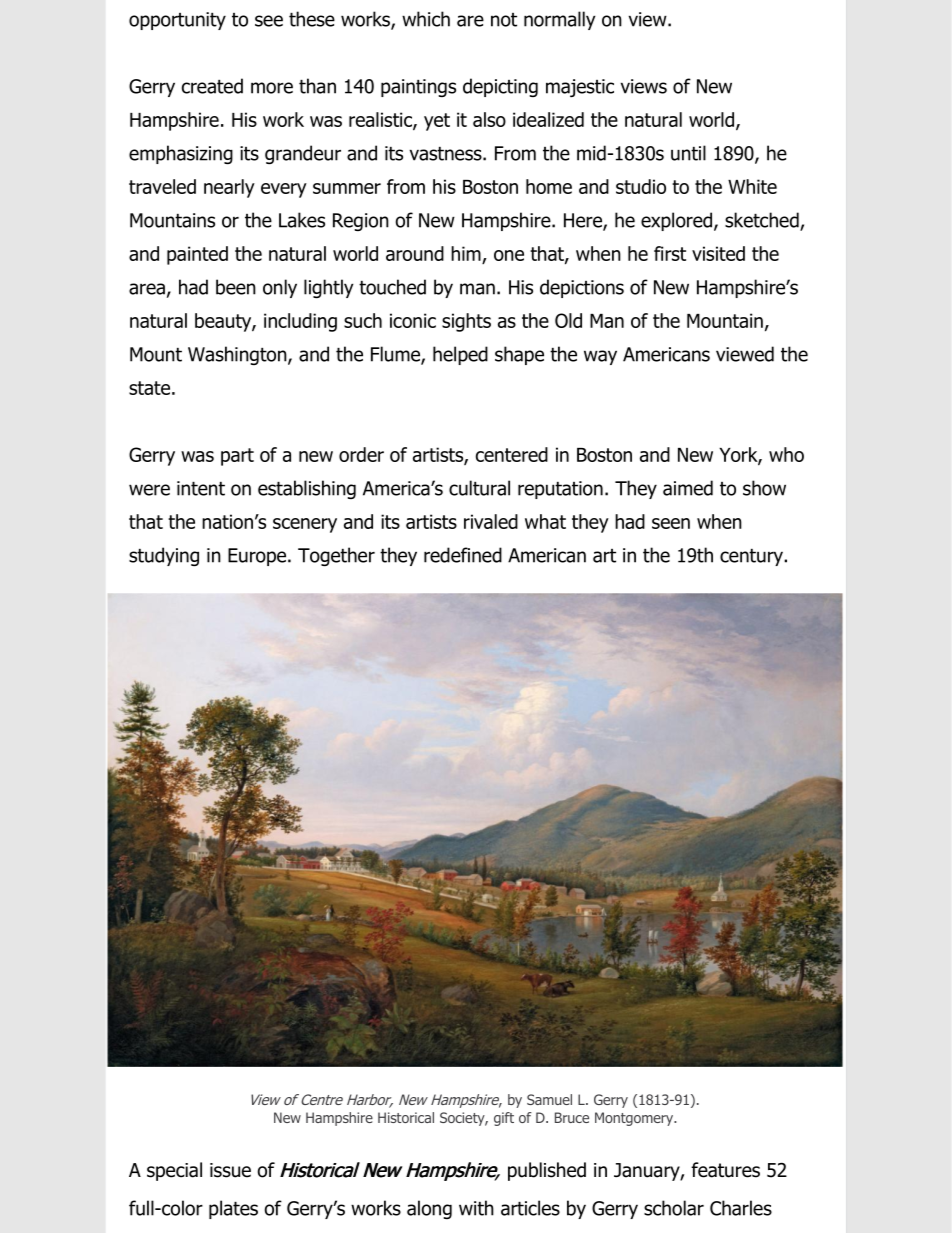 This screenshot has height=1233, width=952. Describe the element at coordinates (635, 1119) in the screenshot. I see `Montgomery` at that location.
